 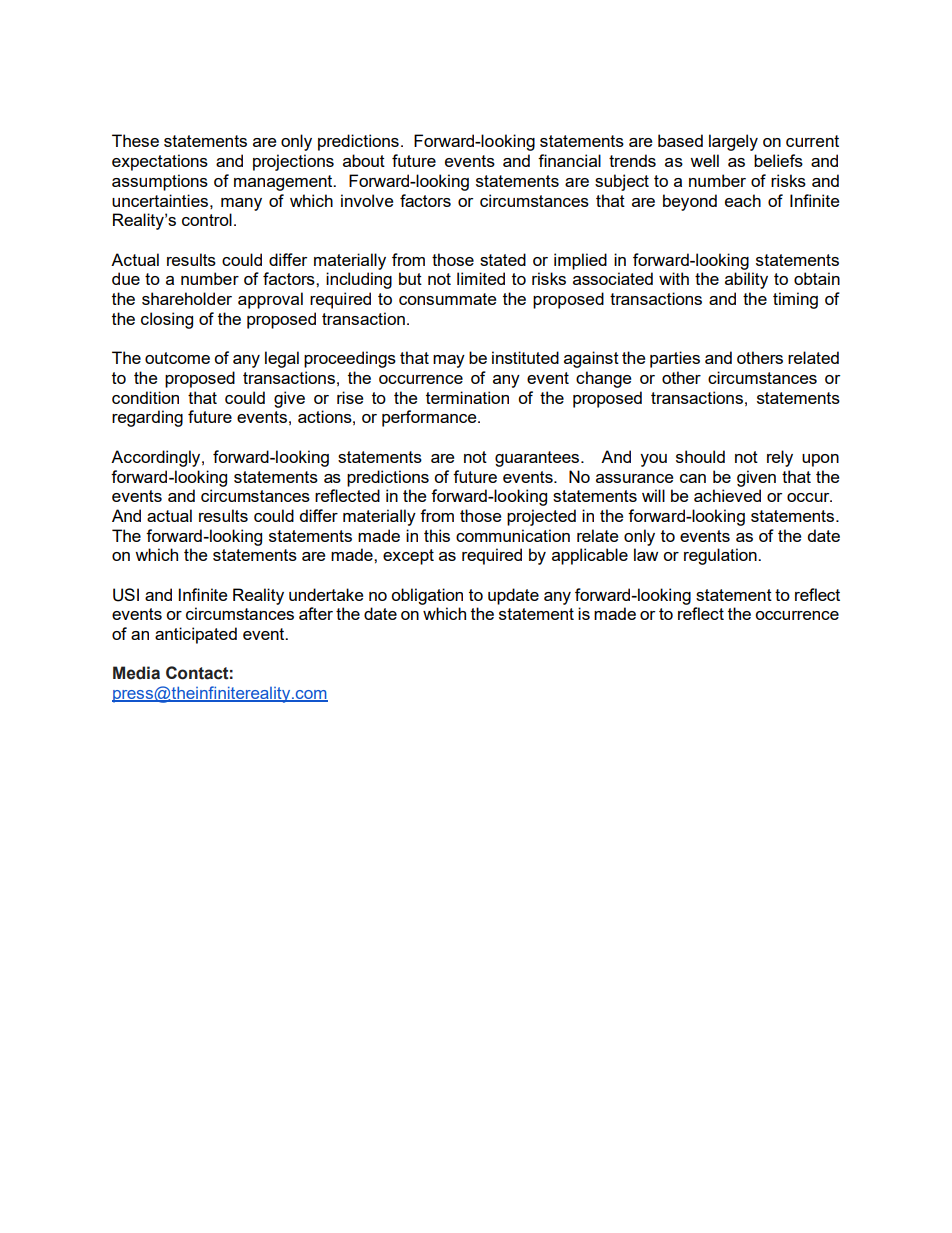 I want to click on termination, so click(x=467, y=397).
